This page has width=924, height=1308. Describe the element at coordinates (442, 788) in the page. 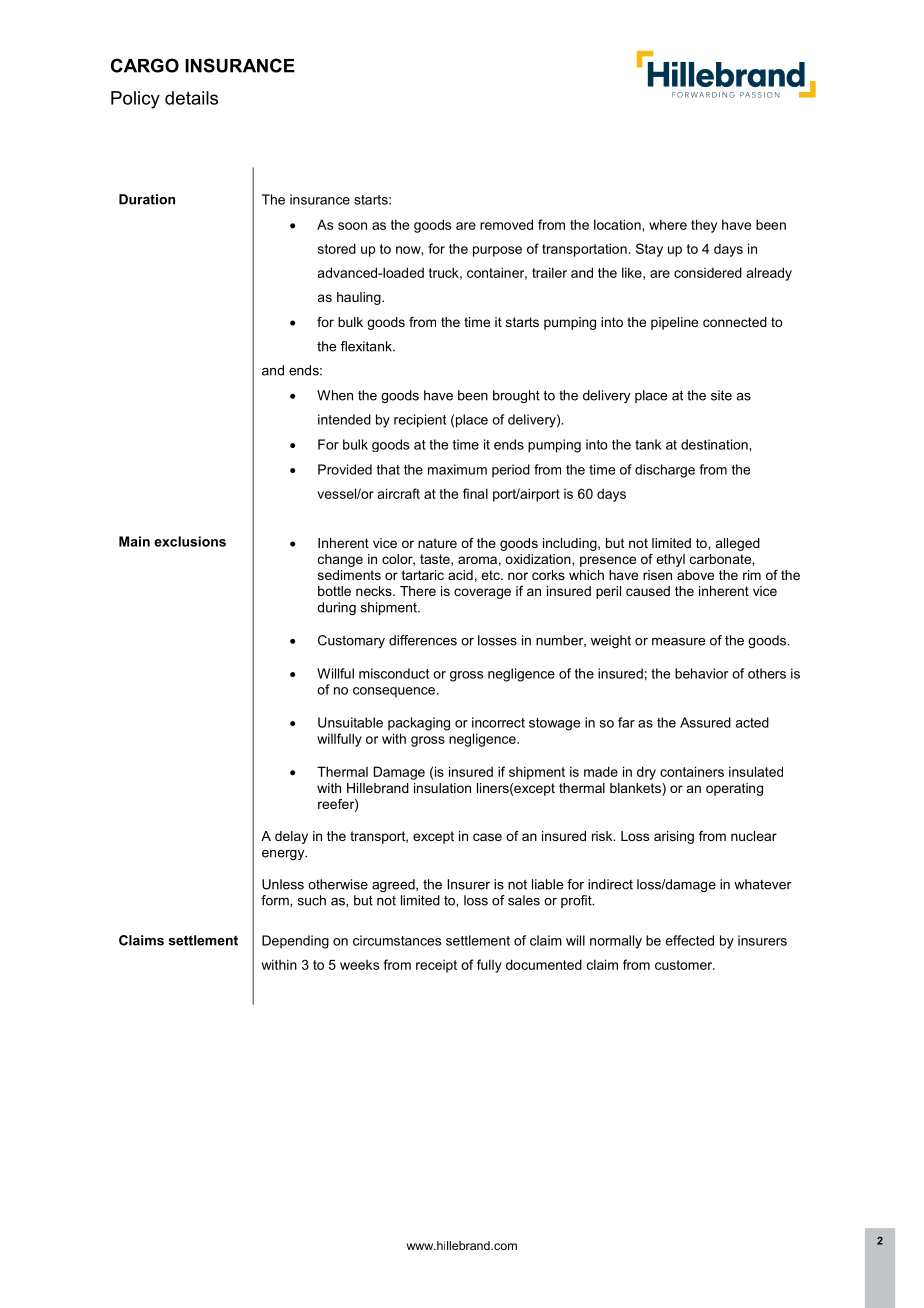

I see `insulation` at that location.
